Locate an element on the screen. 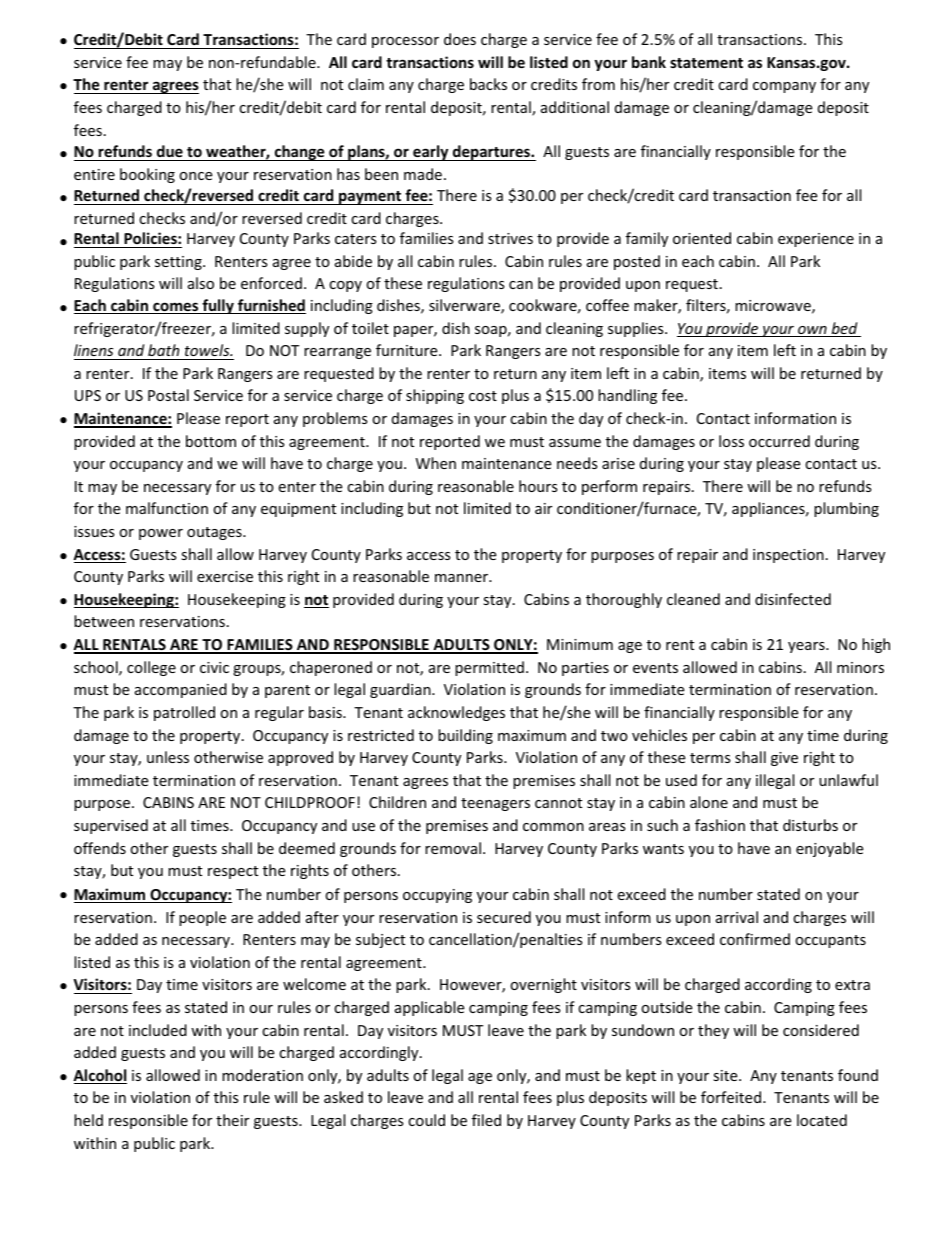 Image resolution: width=952 pixels, height=1233 pixels. unless is located at coordinates (168, 757).
